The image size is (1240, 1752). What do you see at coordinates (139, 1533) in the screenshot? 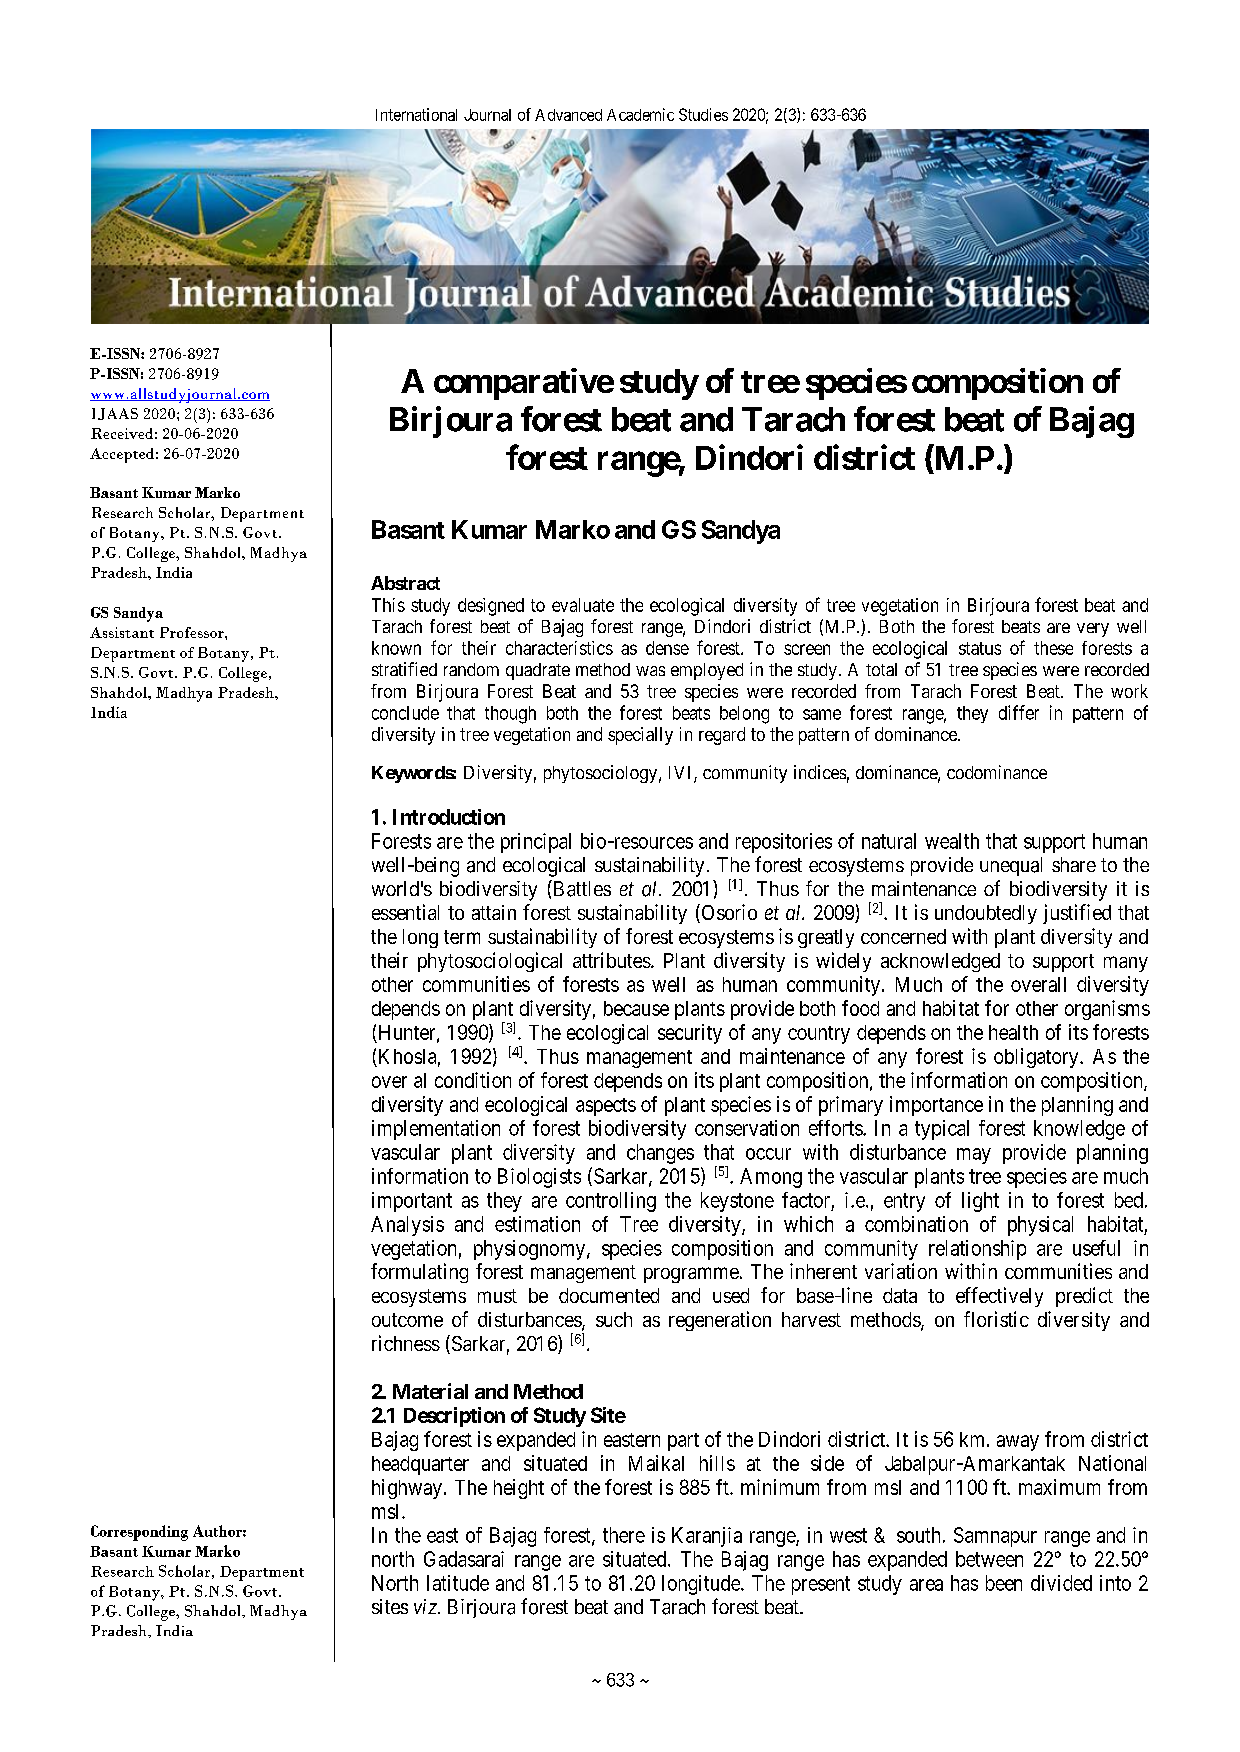
I see `Corresponding` at bounding box center [139, 1533].
